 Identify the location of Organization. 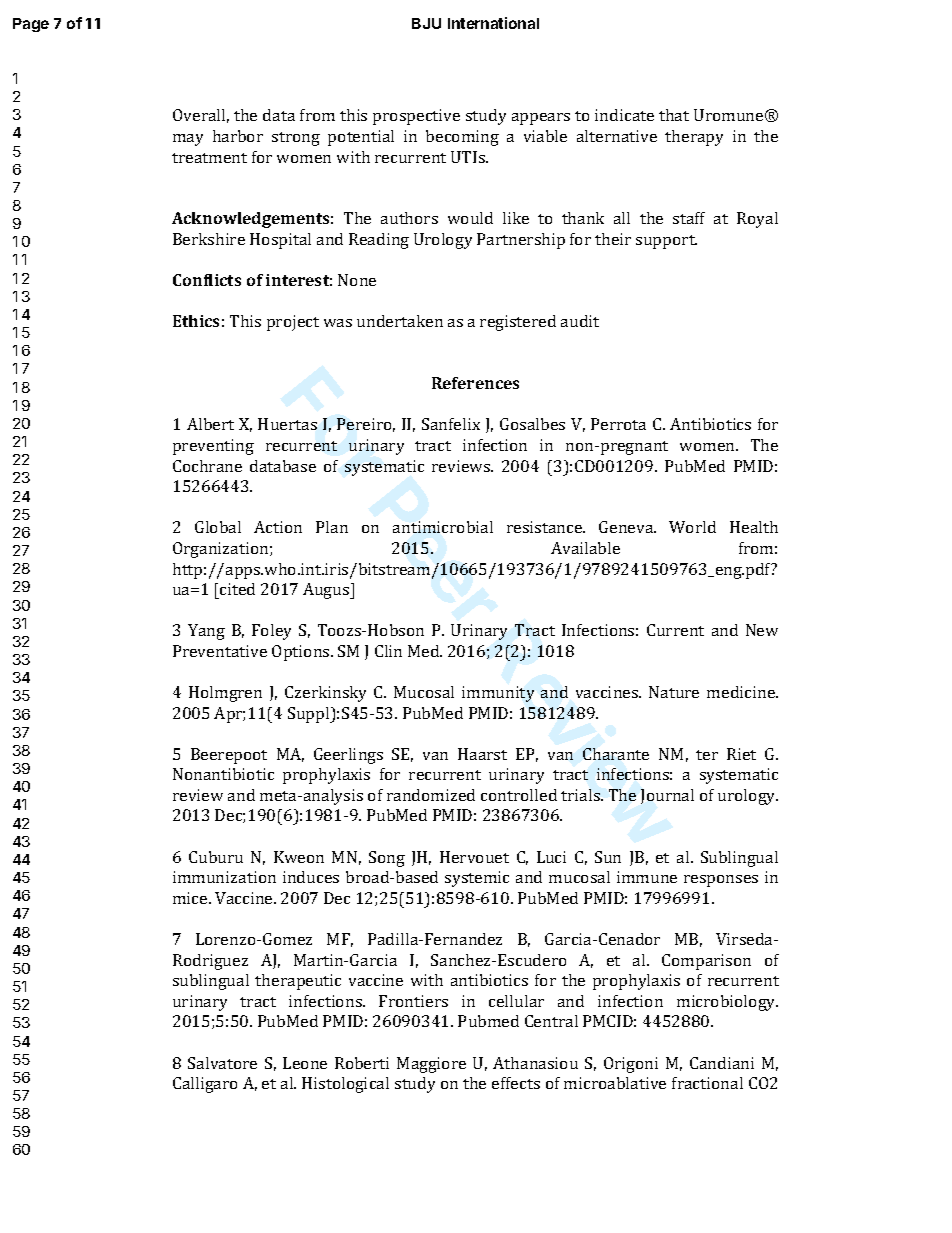
(222, 550).
